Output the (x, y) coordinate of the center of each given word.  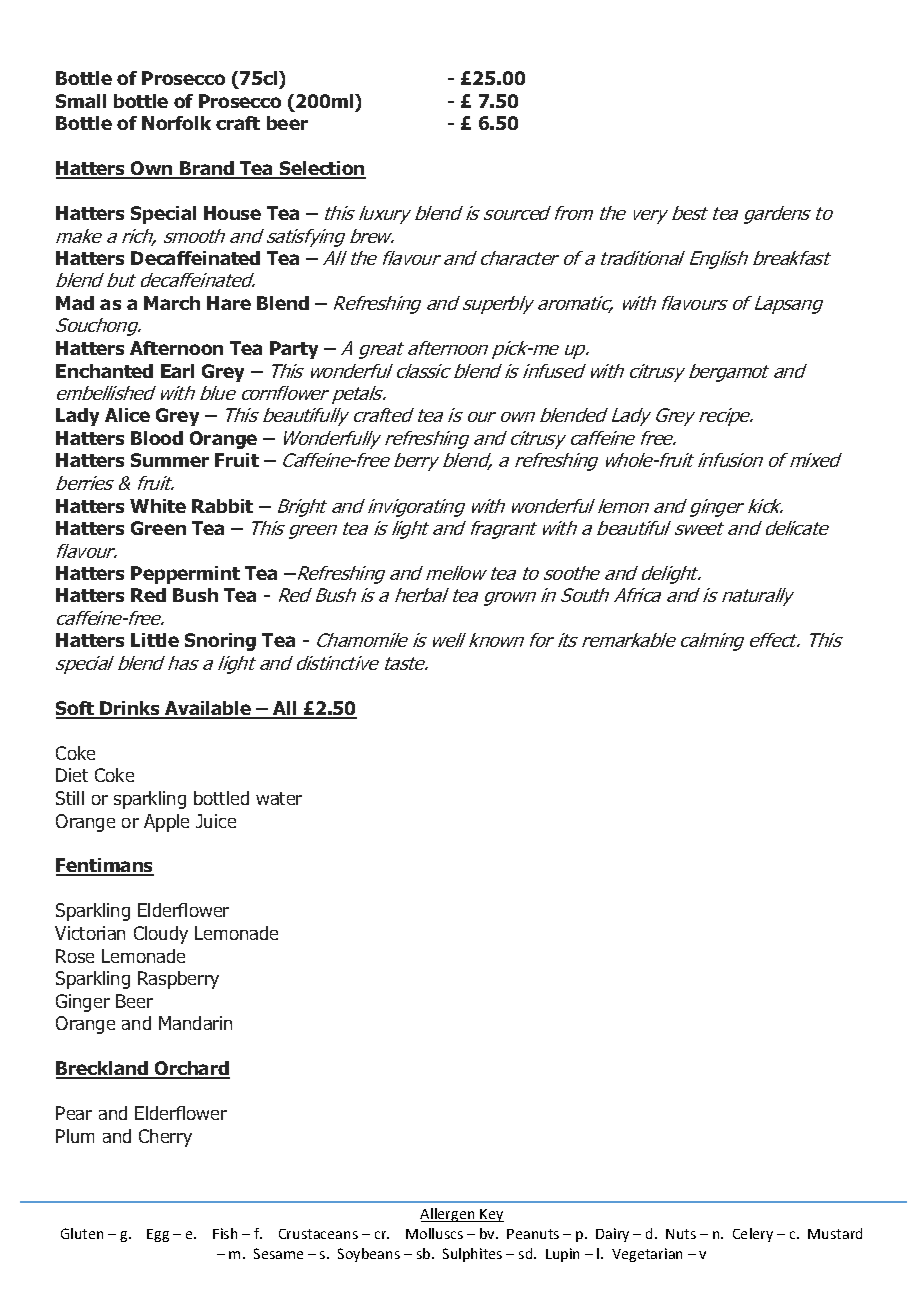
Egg (158, 1235)
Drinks (130, 709)
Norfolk (176, 123)
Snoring (220, 642)
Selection (322, 169)
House (232, 213)
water (279, 798)
